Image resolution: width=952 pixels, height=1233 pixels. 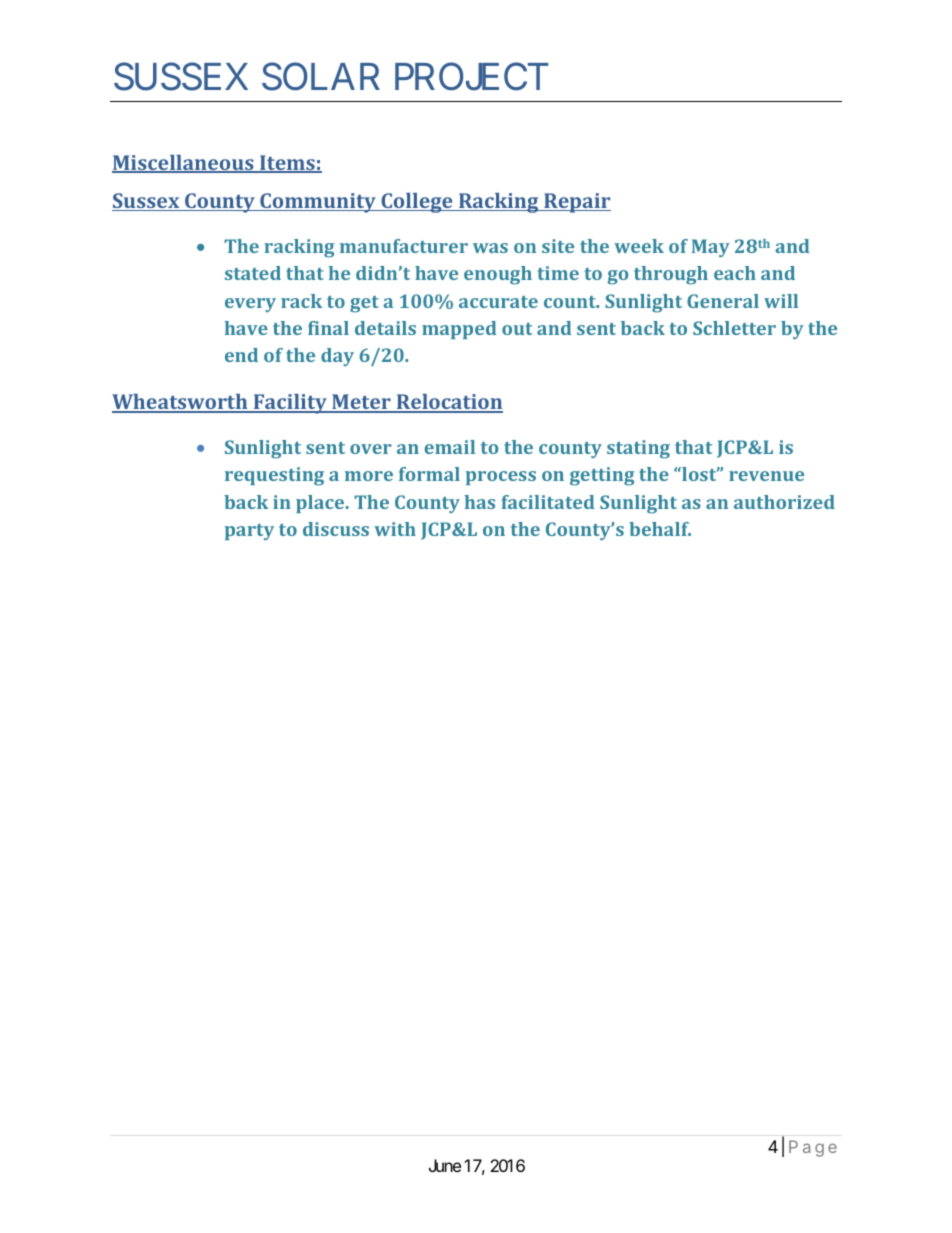 What do you see at coordinates (480, 502) in the document?
I see `has` at bounding box center [480, 502].
